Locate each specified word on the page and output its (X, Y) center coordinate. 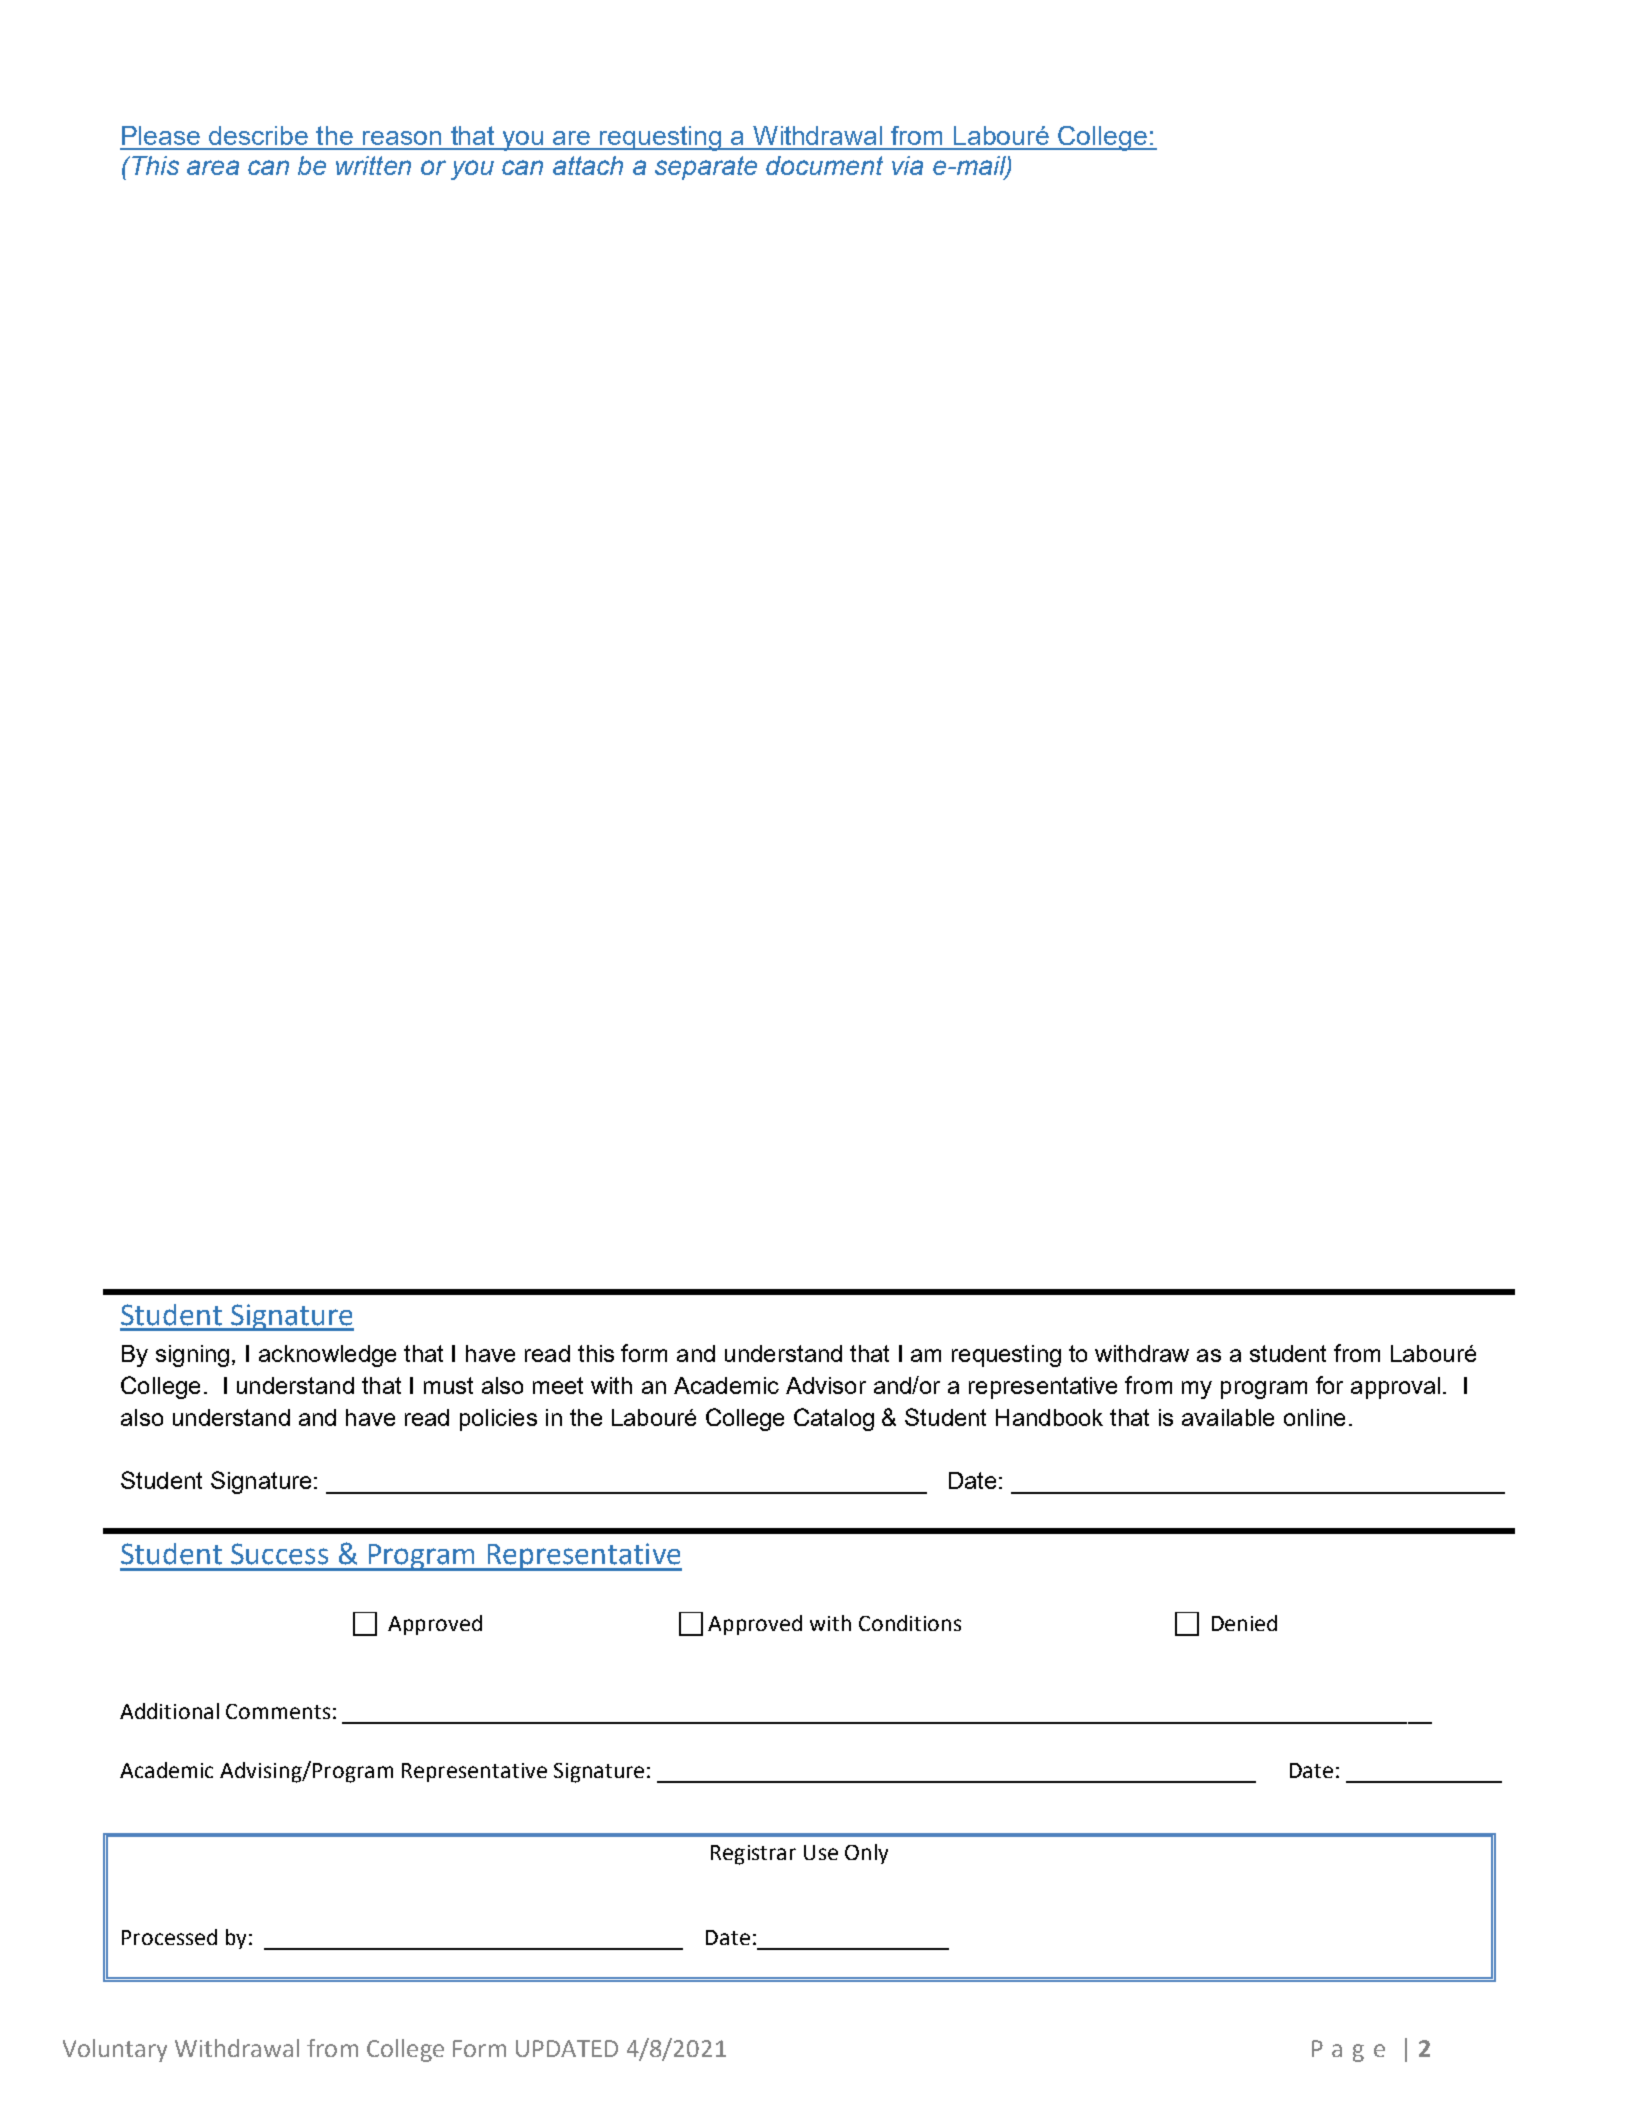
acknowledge (327, 1356)
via (907, 165)
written (373, 165)
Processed (169, 1937)
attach (588, 165)
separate (706, 168)
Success (279, 1554)
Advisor (826, 1385)
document (824, 165)
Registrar (753, 1855)
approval (1395, 1388)
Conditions (910, 1623)
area (213, 167)
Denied (1244, 1623)
